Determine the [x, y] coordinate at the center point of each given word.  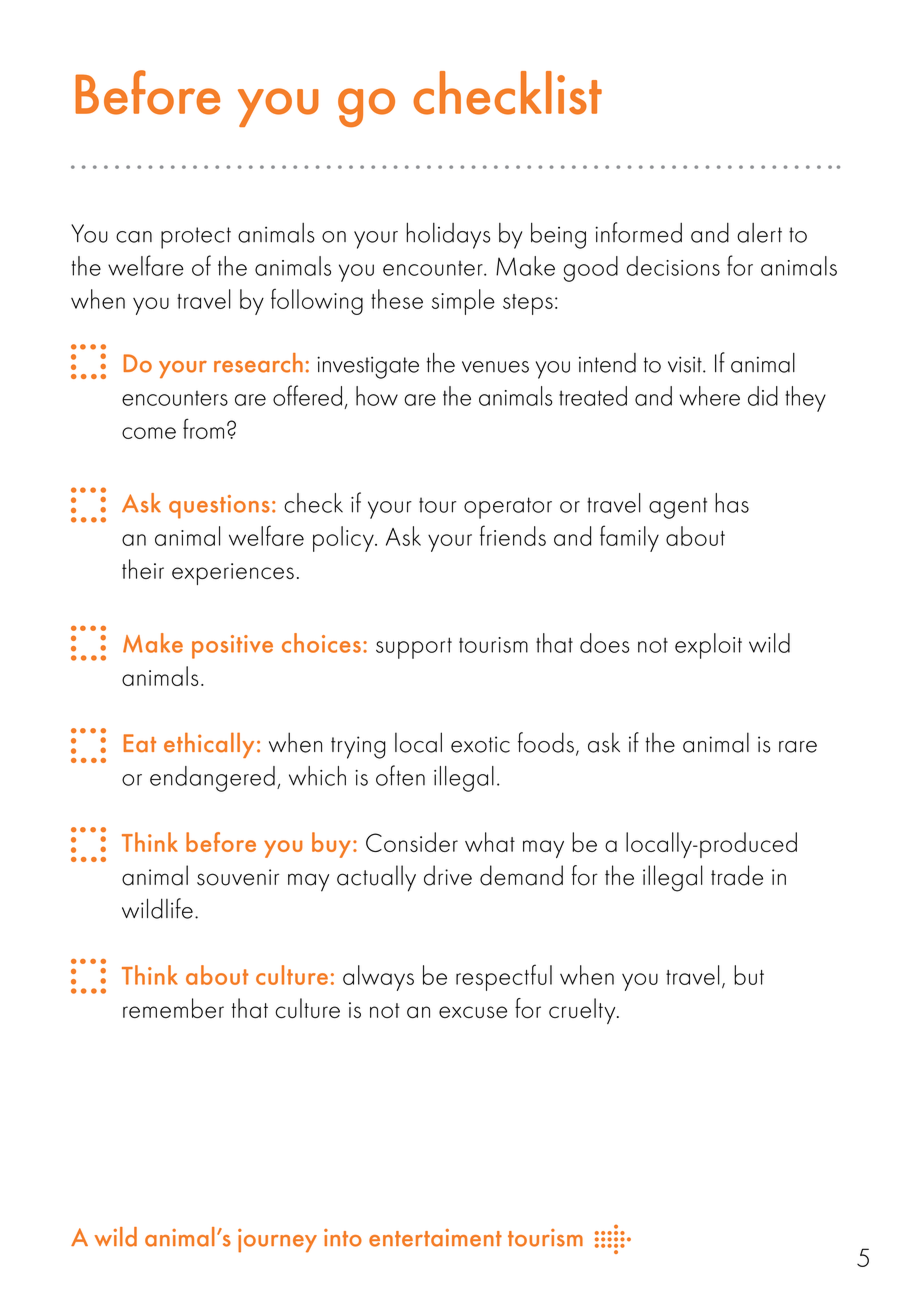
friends [513, 535]
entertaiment [435, 1238]
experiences [233, 574]
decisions [673, 266]
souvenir [238, 877]
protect [196, 238]
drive [448, 875]
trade [737, 875]
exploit [708, 646]
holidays [448, 235]
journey [277, 1241]
